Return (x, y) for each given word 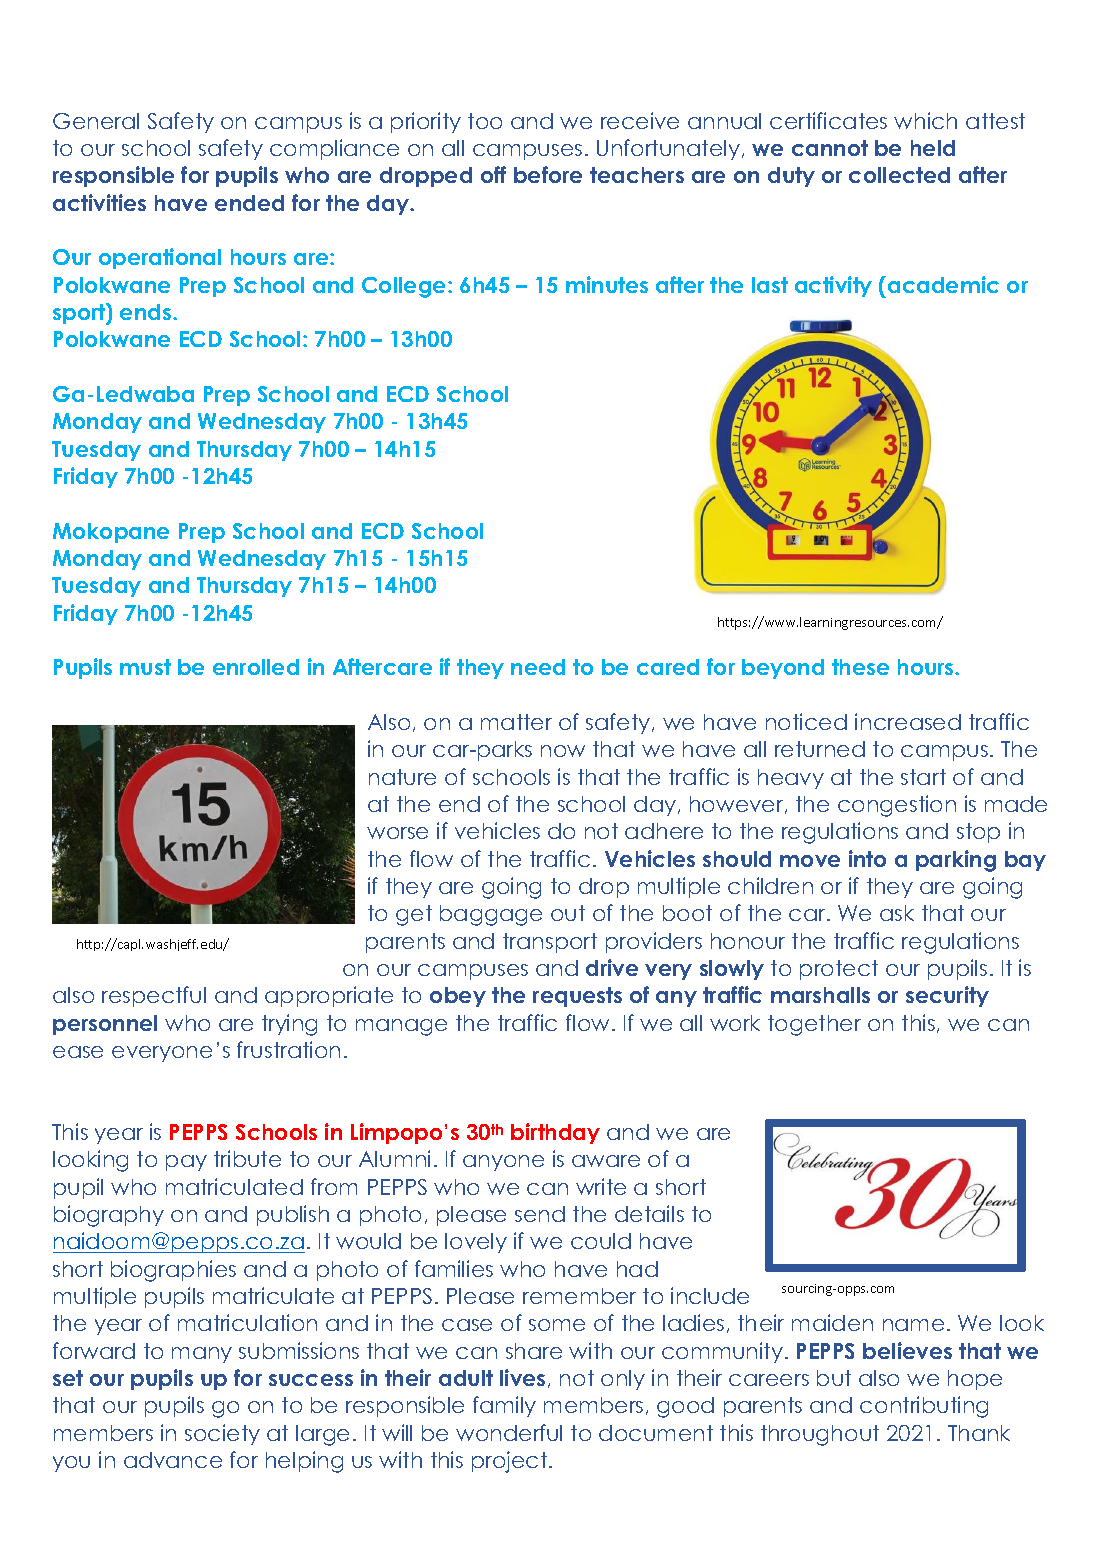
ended (249, 203)
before (548, 174)
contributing (924, 1407)
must (145, 667)
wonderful (509, 1432)
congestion (897, 806)
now (563, 751)
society (222, 1434)
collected (899, 175)
